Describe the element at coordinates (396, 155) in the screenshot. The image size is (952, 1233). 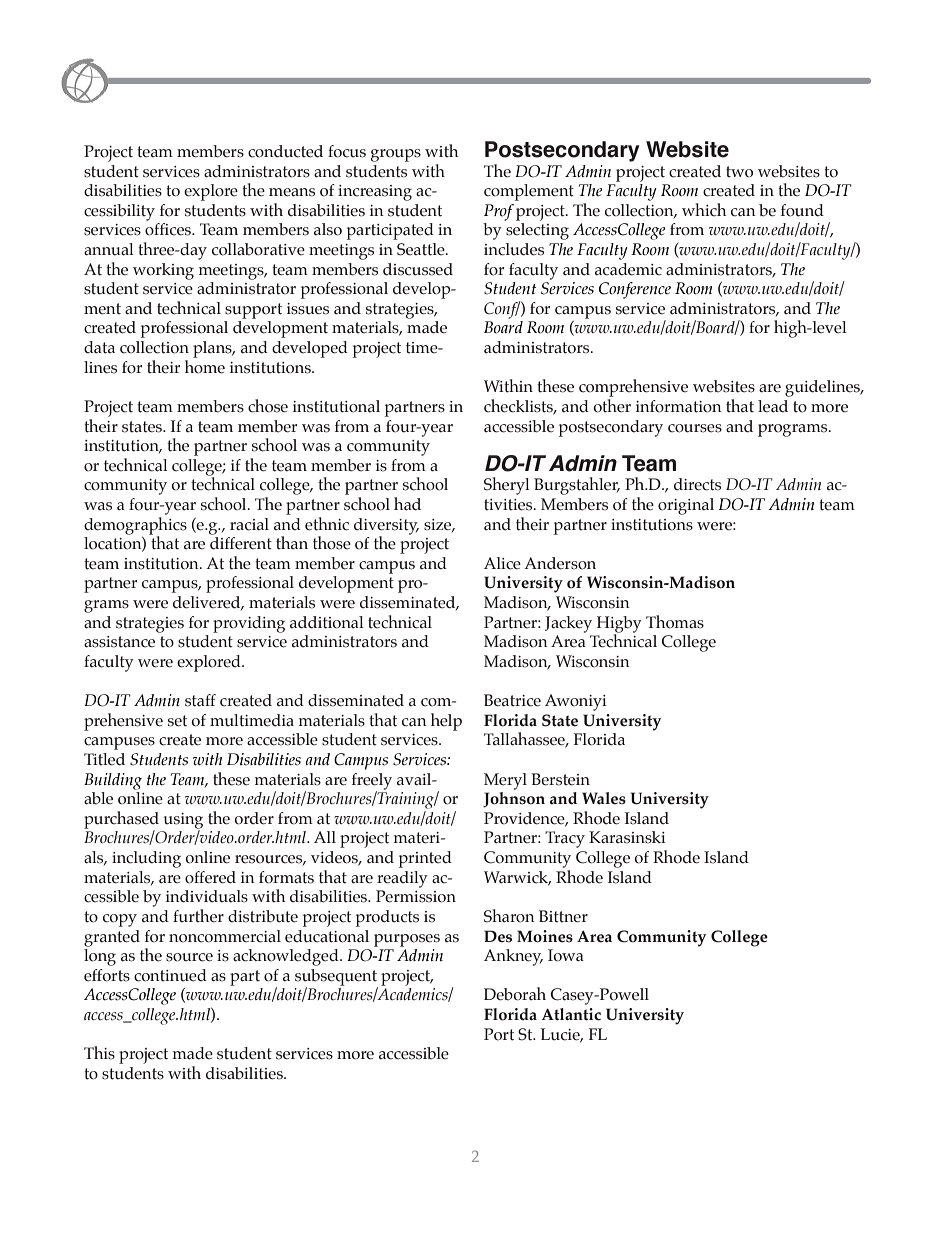
I see `groups` at that location.
